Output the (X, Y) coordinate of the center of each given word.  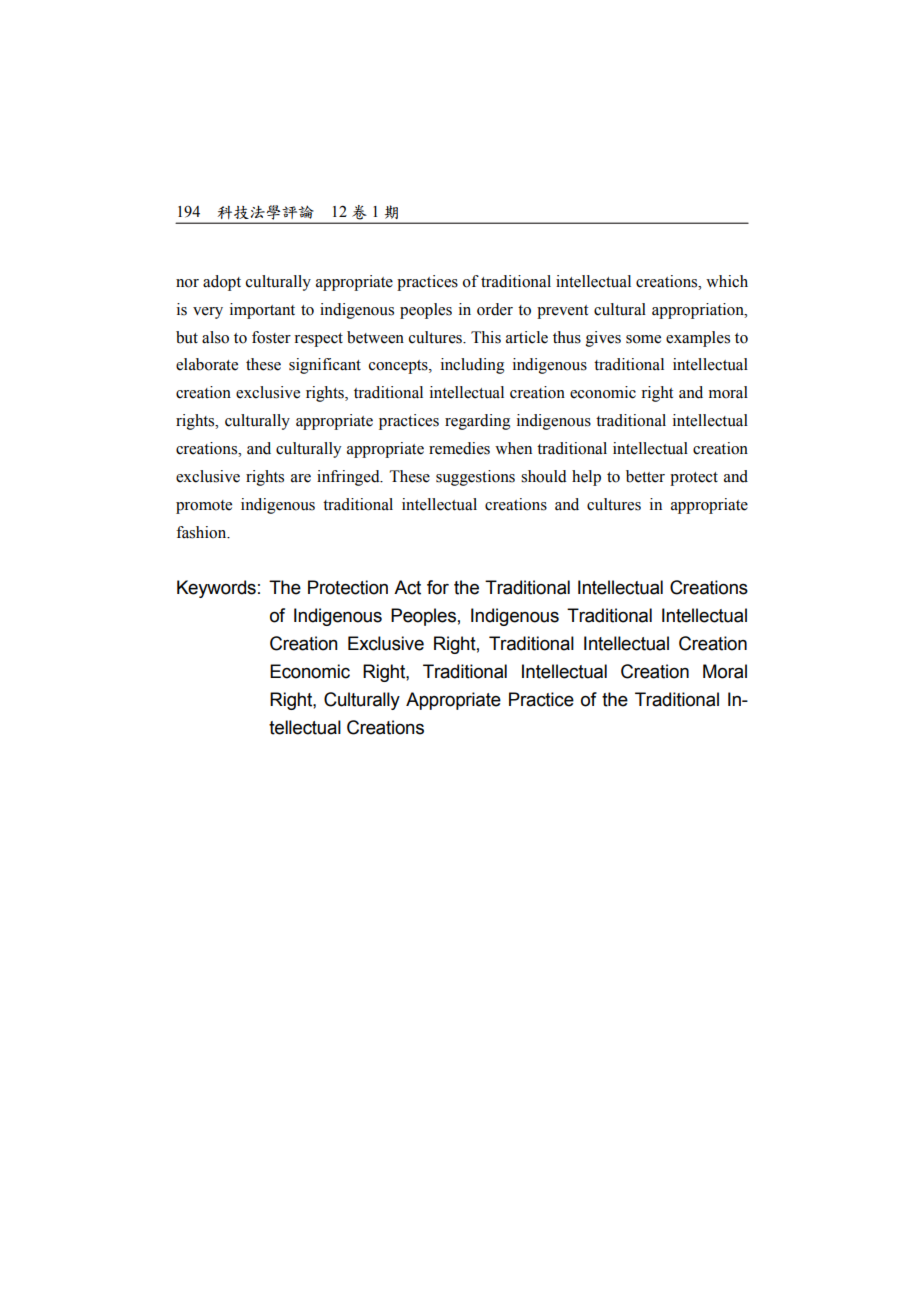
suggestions (475, 478)
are (301, 478)
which (727, 281)
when (513, 448)
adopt (222, 283)
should (544, 476)
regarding (478, 422)
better (645, 476)
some (643, 339)
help (586, 478)
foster (271, 337)
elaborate (207, 364)
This (486, 337)
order (495, 309)
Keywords (216, 589)
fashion (202, 532)
